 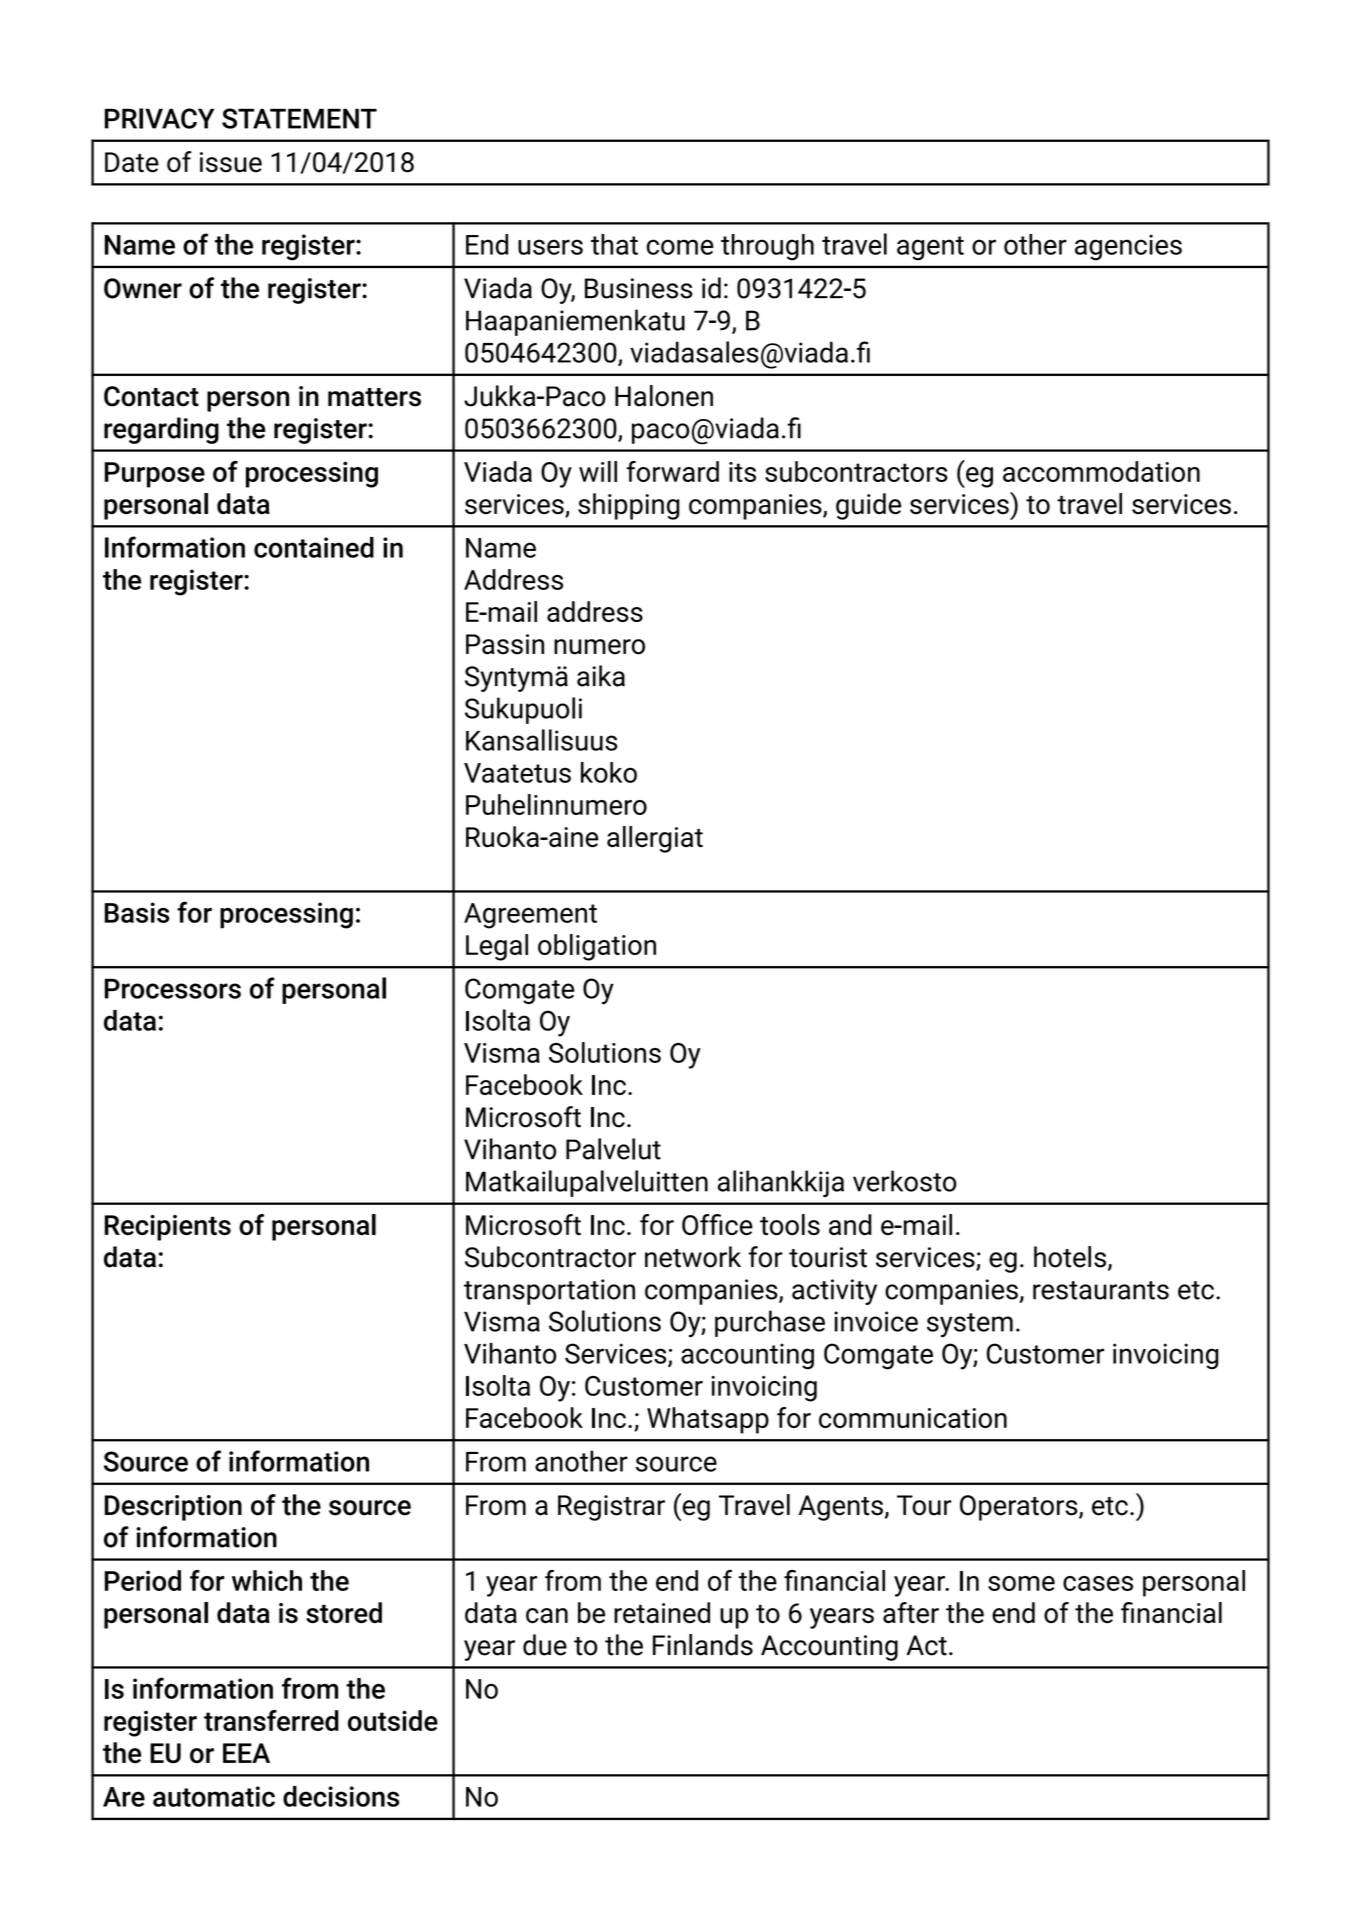 I want to click on transportation, so click(x=549, y=1292).
